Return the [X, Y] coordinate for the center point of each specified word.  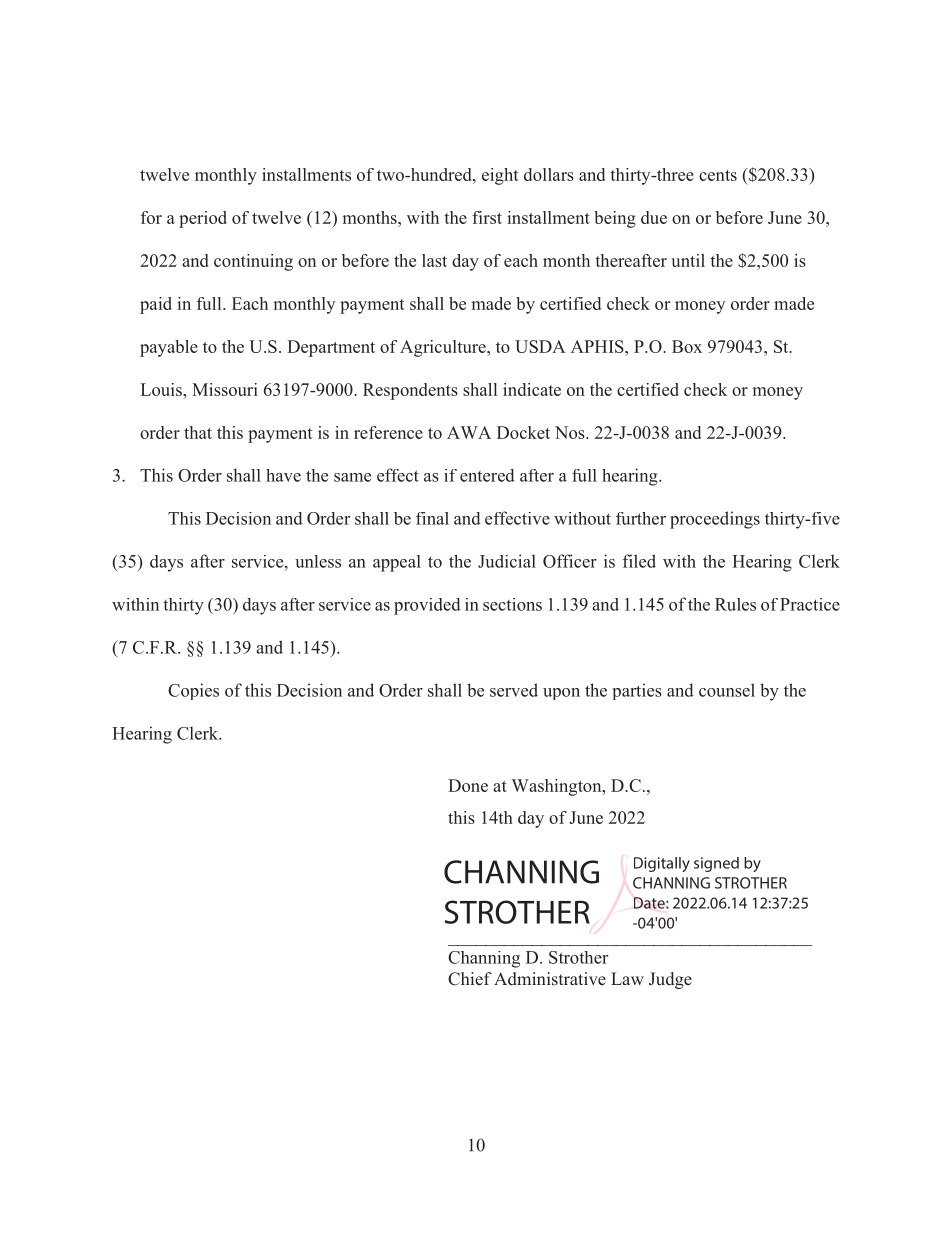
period [203, 219]
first [487, 217]
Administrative [550, 979]
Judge [670, 980]
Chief [470, 979]
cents [718, 175]
